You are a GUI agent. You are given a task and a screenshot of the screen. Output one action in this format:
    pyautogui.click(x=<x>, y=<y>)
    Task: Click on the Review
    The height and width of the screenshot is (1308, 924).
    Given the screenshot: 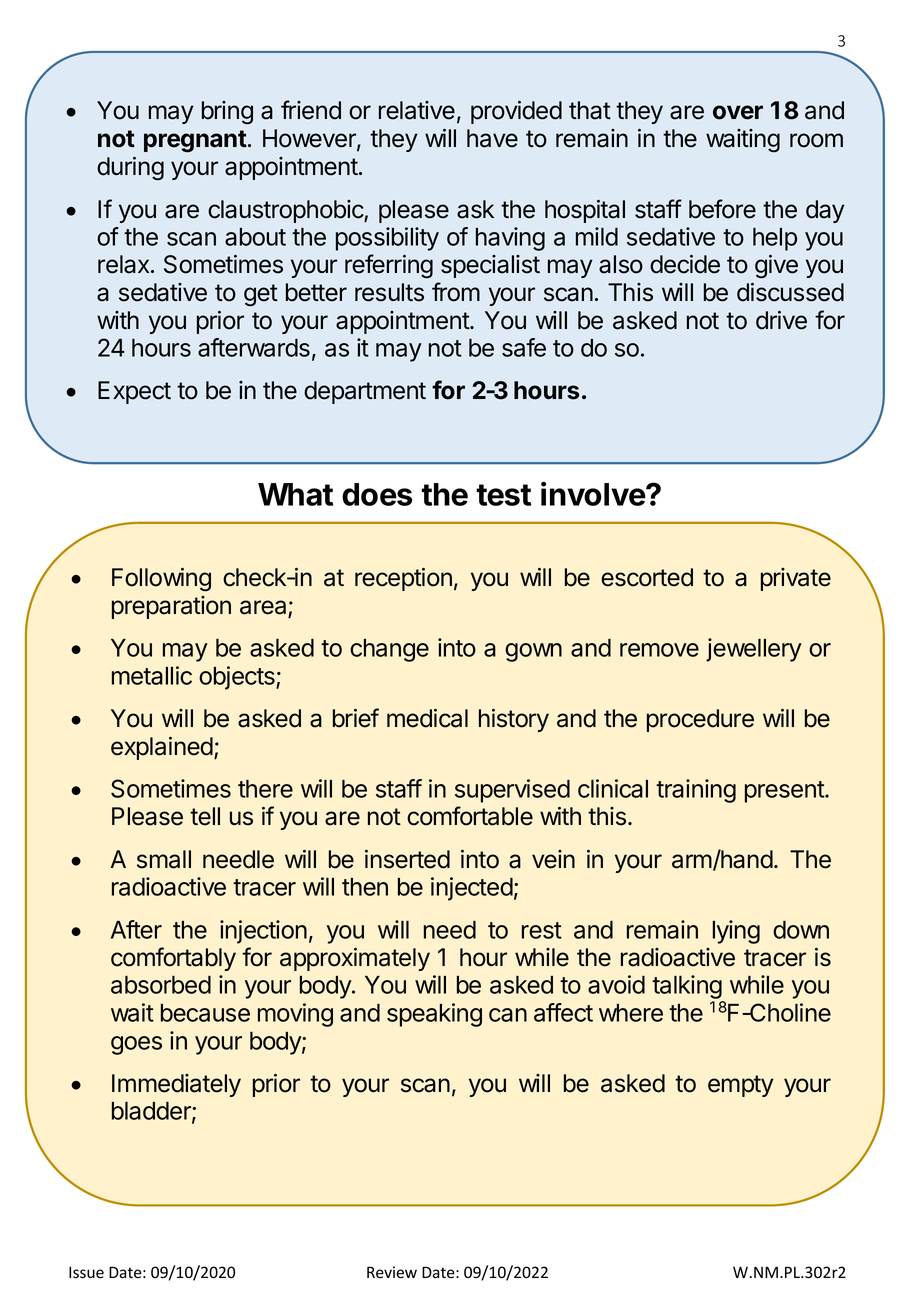 What is the action you would take?
    pyautogui.click(x=392, y=1272)
